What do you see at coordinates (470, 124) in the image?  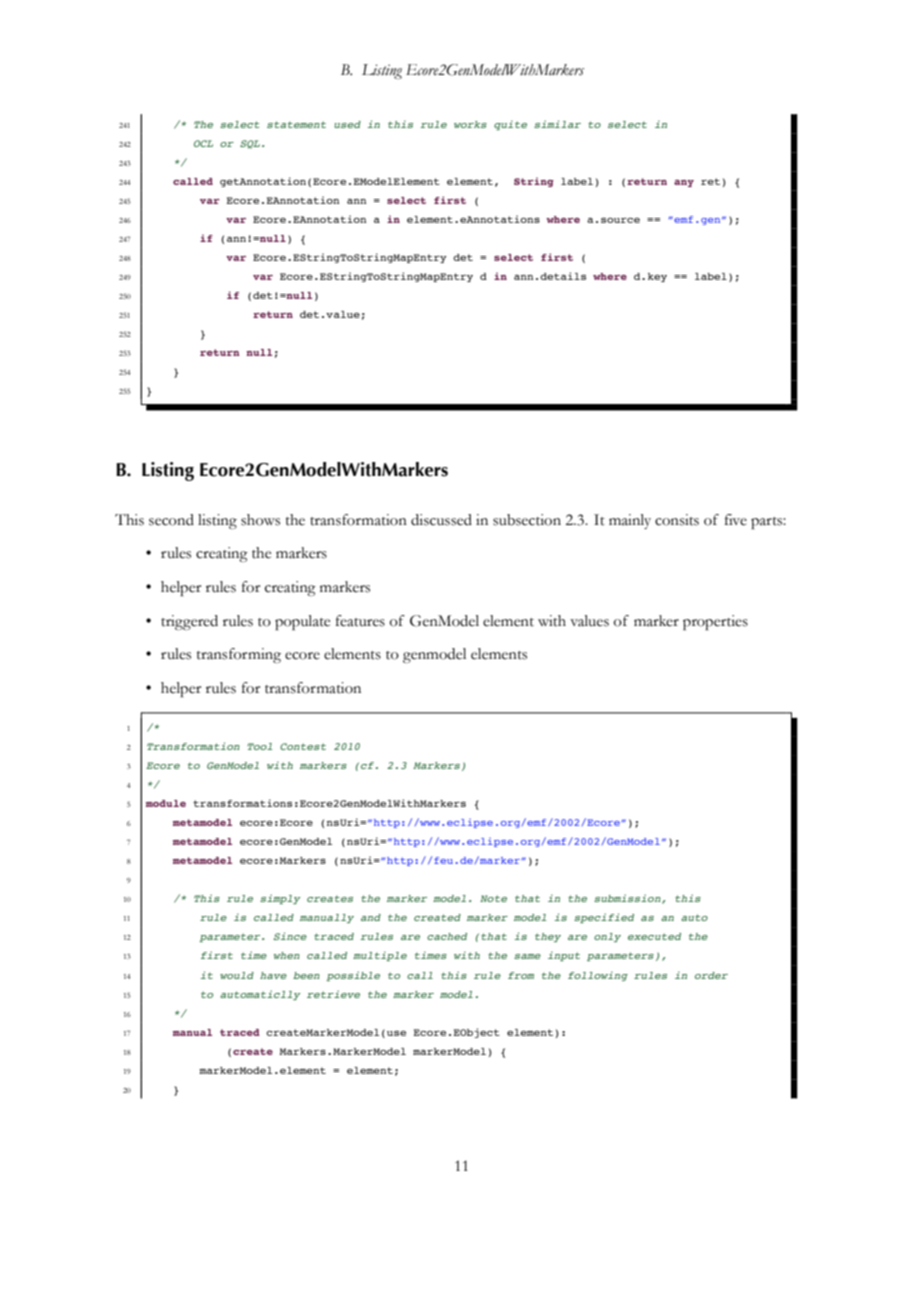 I see `works` at bounding box center [470, 124].
